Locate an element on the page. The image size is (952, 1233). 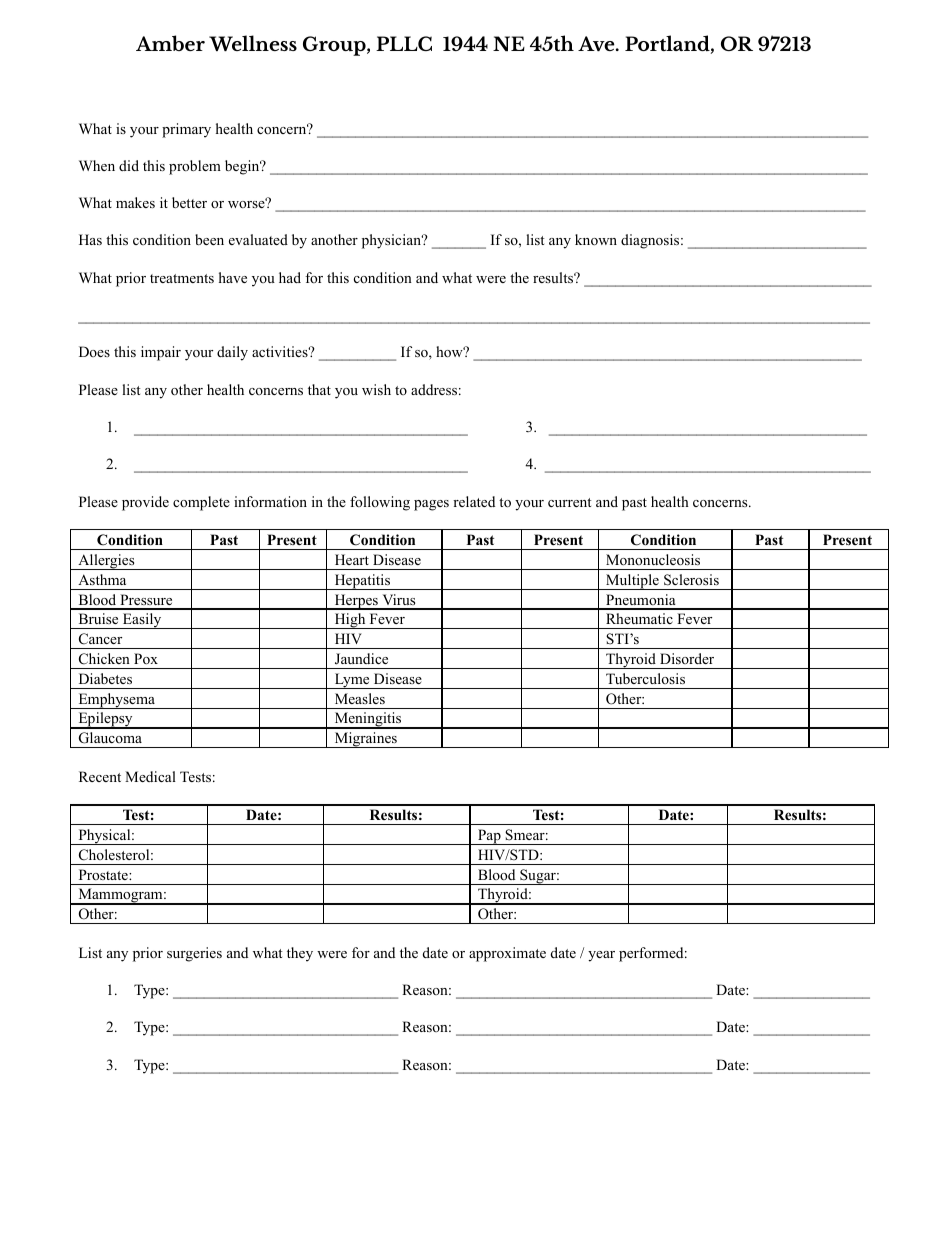
current is located at coordinates (570, 502).
